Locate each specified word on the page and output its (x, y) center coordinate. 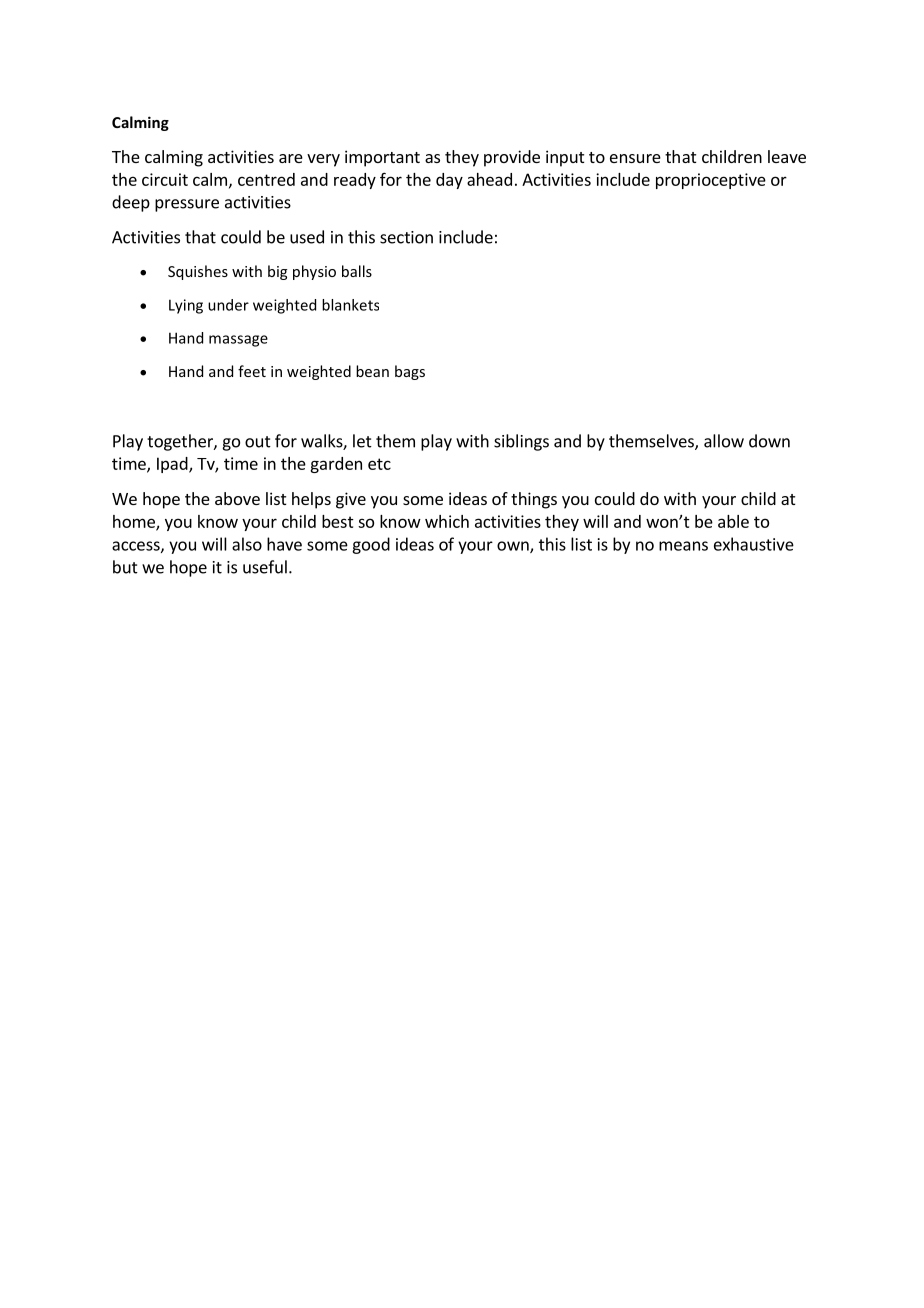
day (449, 181)
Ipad (173, 465)
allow (724, 441)
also (247, 544)
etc (379, 464)
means (683, 546)
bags (410, 372)
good (371, 545)
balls (357, 271)
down (769, 441)
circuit (165, 179)
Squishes (198, 272)
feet (252, 371)
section (406, 237)
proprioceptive (711, 181)
